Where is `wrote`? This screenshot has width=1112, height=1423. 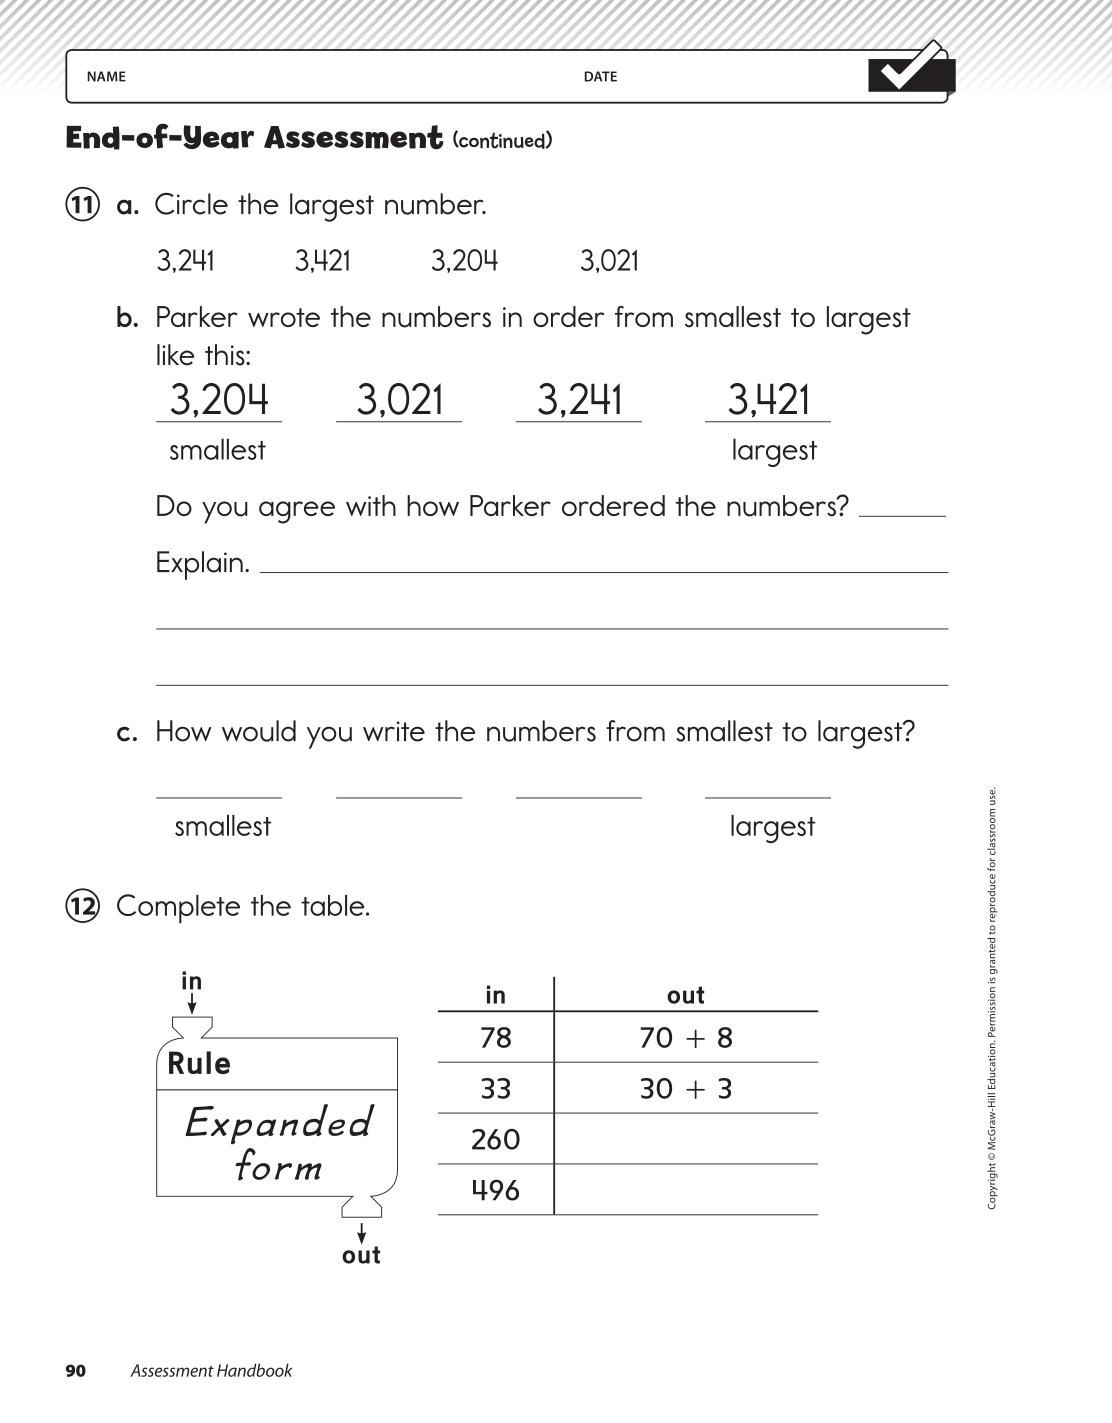
wrote is located at coordinates (284, 317).
